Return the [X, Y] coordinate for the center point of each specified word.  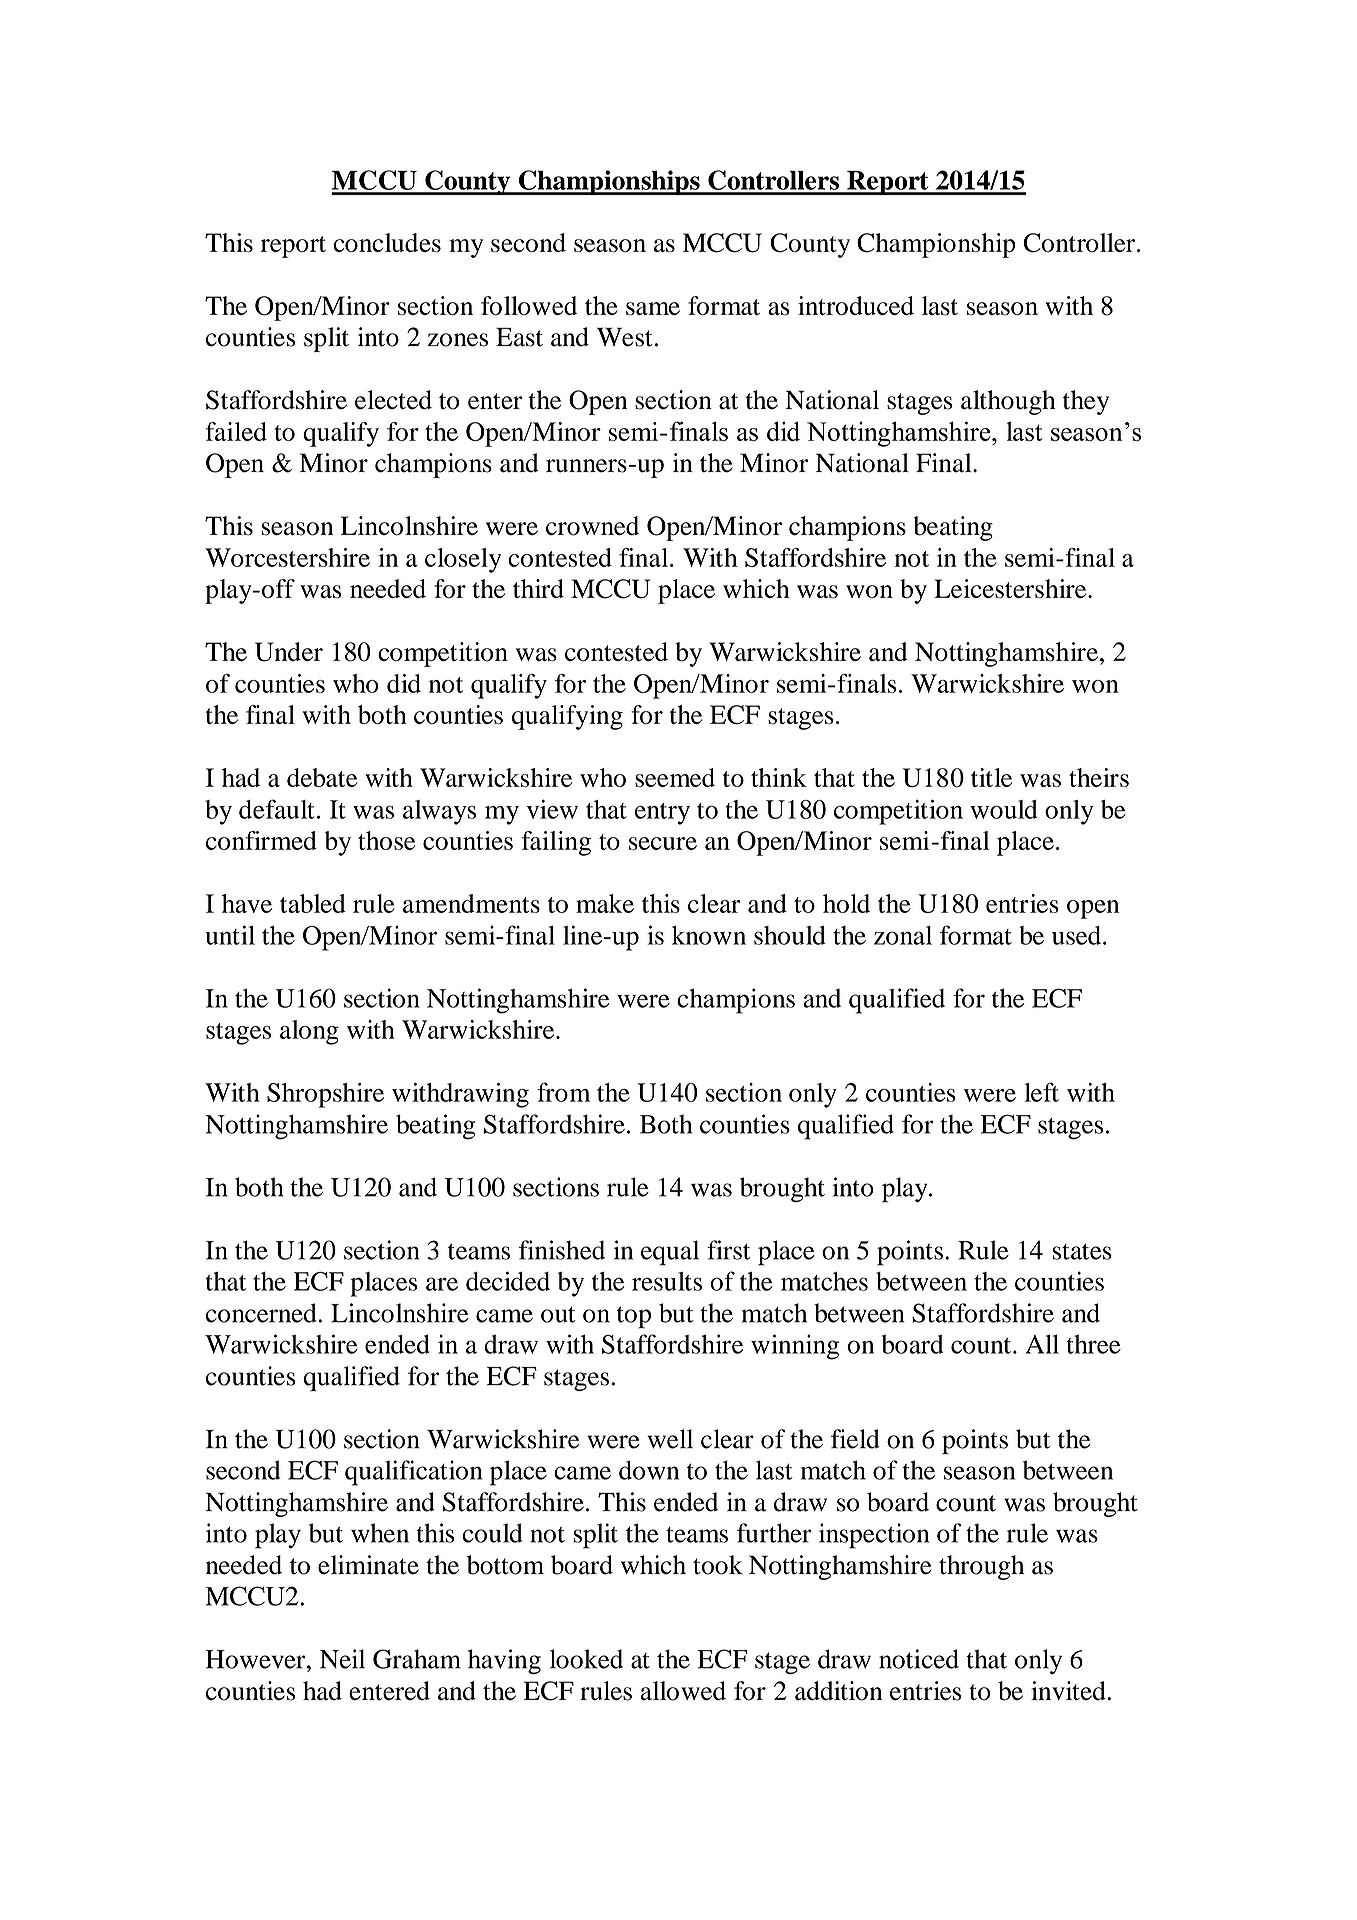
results [667, 1281]
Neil [342, 1659]
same [653, 309]
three [1094, 1344]
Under [289, 652]
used [1078, 935]
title [991, 777]
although [1008, 402]
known [709, 935]
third [538, 588]
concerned [262, 1313]
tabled [313, 903]
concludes [387, 243]
